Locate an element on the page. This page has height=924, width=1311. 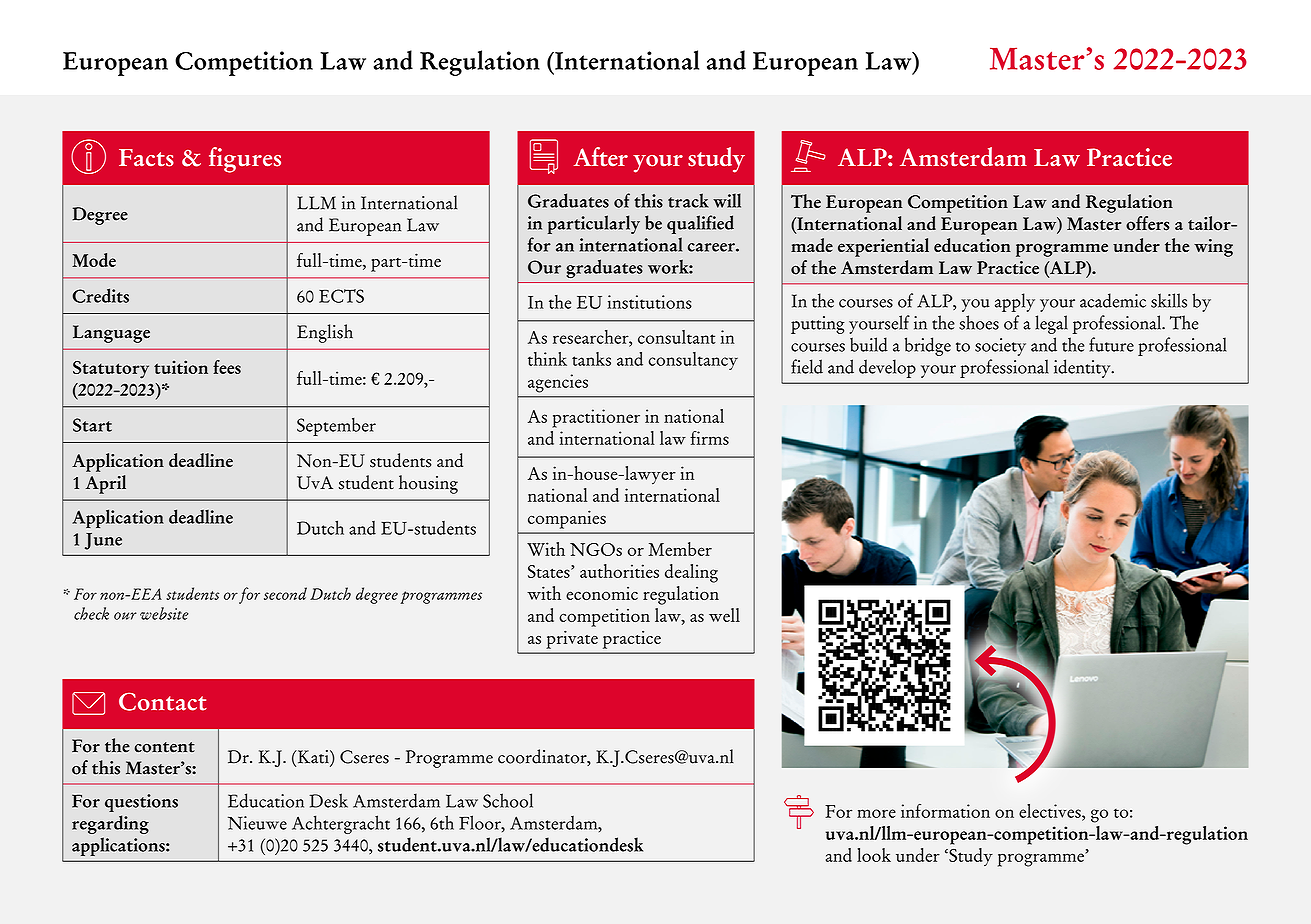
Member is located at coordinates (680, 549).
